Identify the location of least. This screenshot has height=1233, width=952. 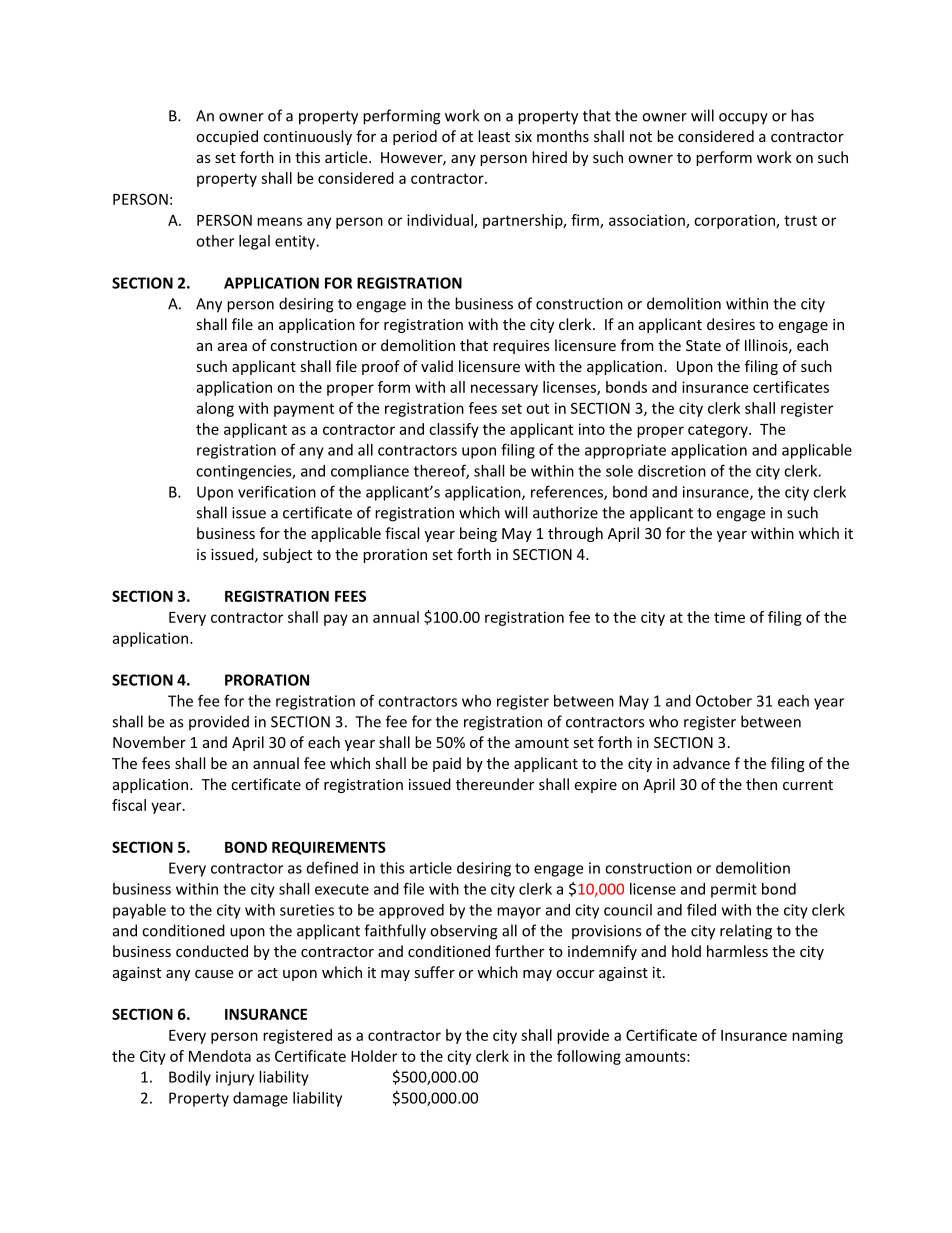
(494, 136).
